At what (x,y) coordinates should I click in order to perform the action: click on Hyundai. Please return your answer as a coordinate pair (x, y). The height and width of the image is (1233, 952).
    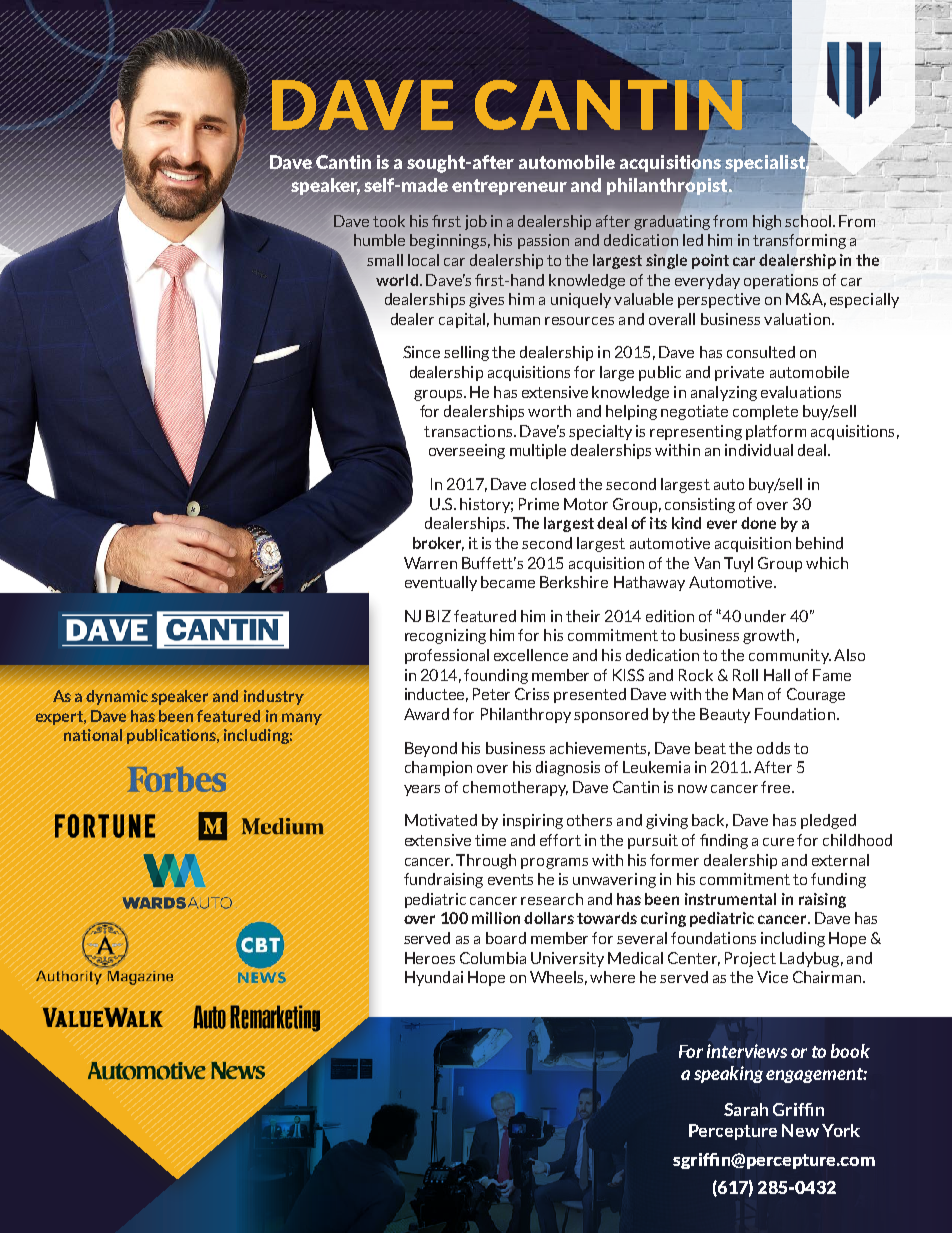
    Looking at the image, I should click on (434, 978).
